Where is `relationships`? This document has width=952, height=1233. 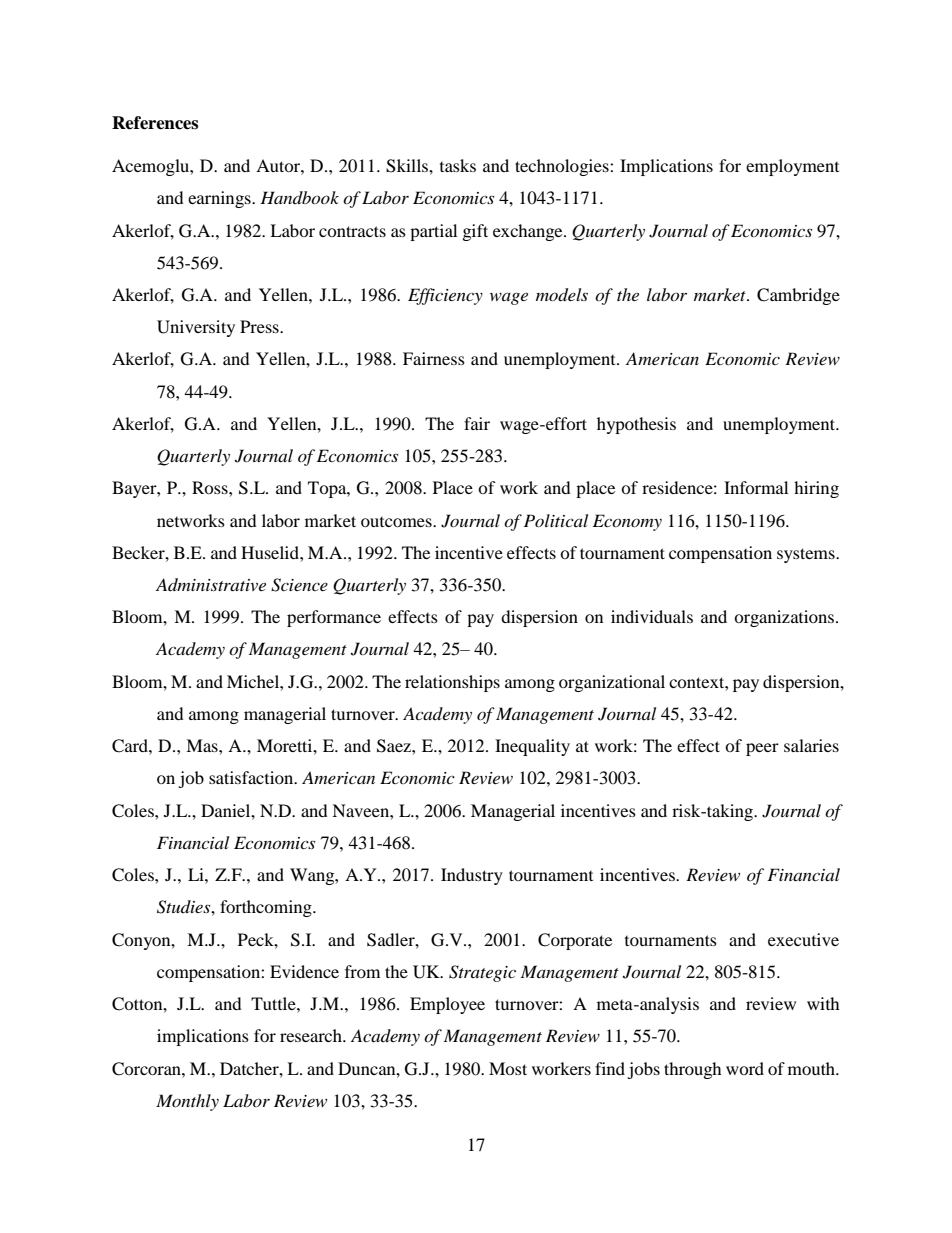 relationships is located at coordinates (452, 683).
